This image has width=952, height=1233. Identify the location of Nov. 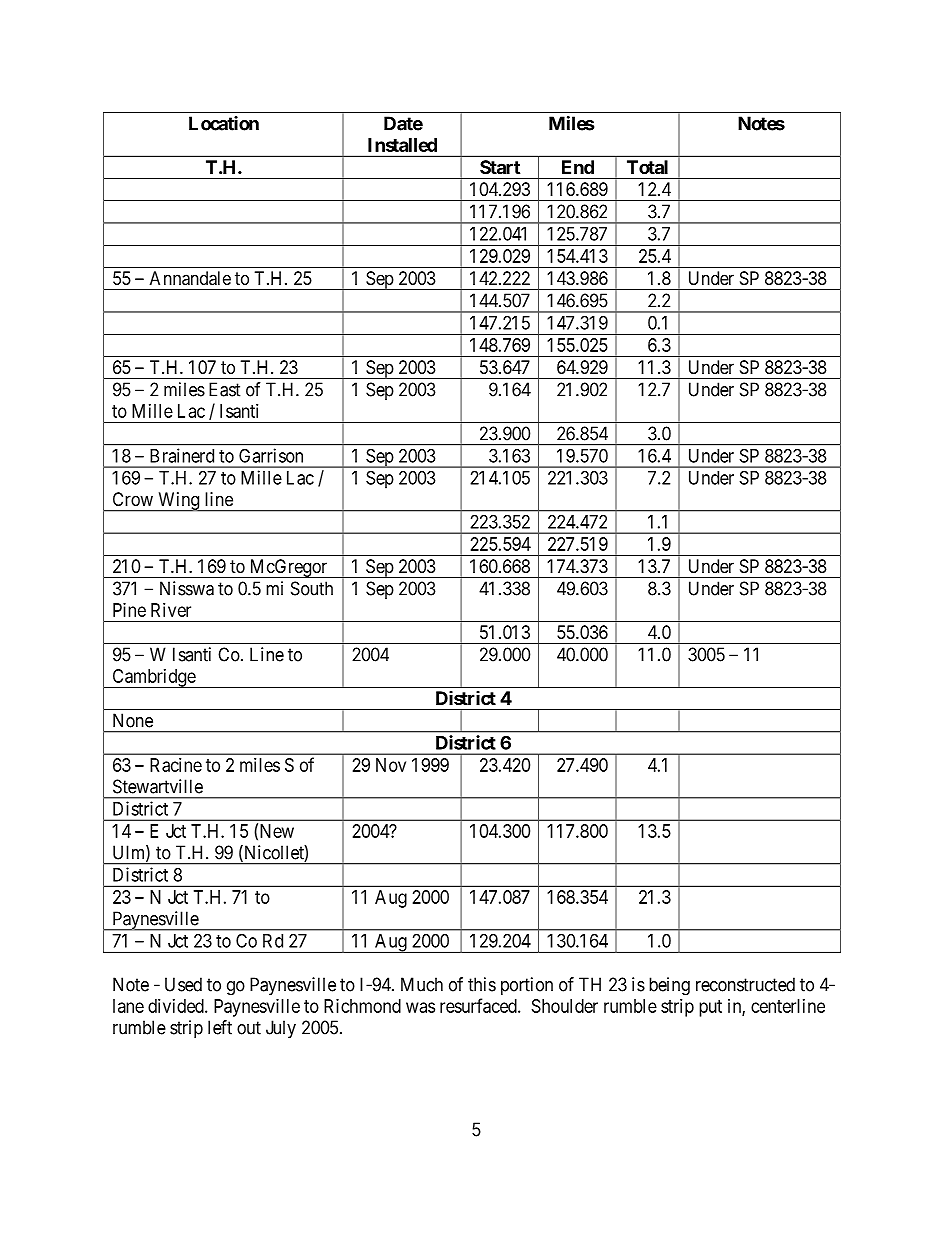
(391, 765).
